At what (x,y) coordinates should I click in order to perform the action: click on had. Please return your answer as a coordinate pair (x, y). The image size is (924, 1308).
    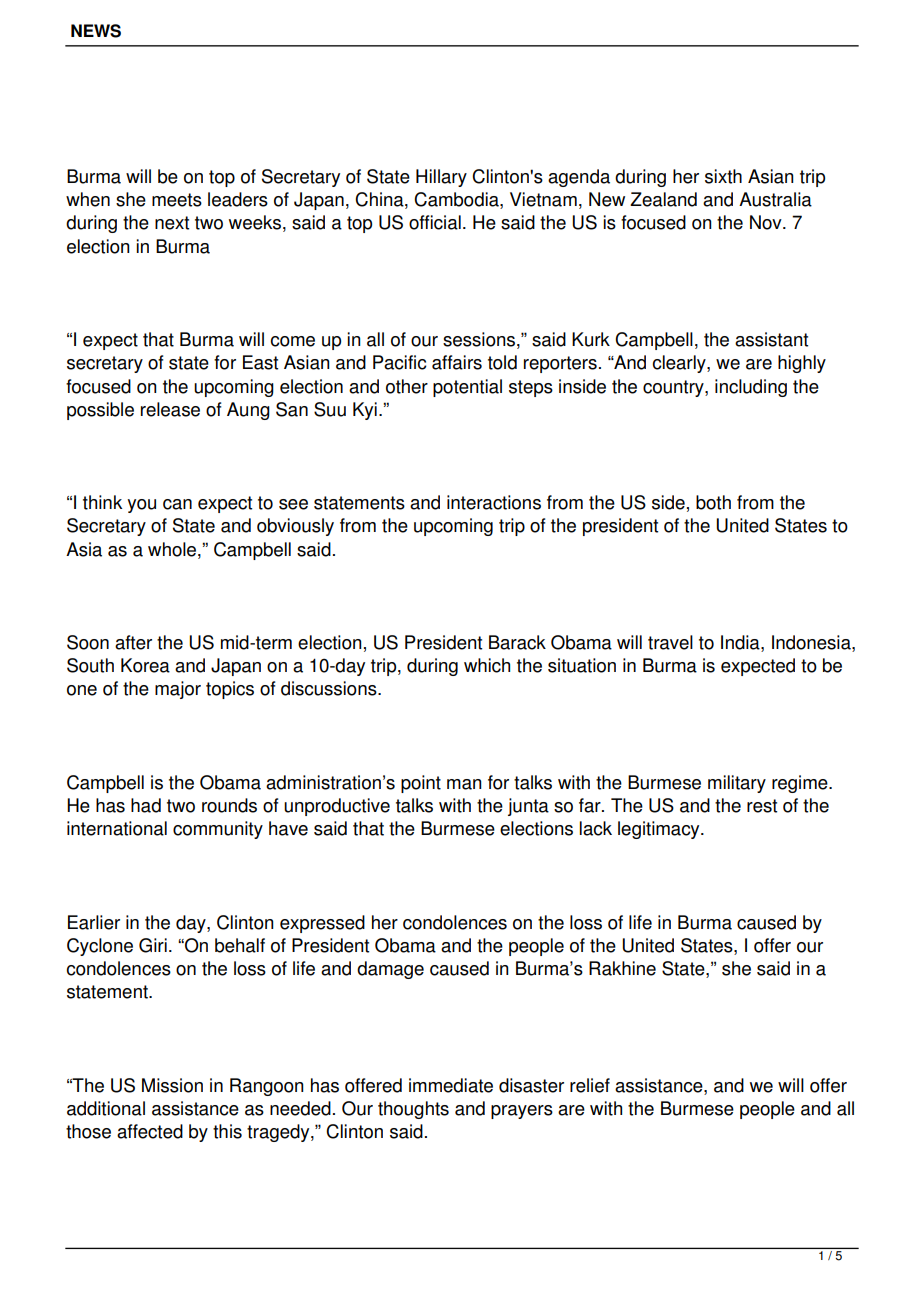
    Looking at the image, I should click on (146, 805).
